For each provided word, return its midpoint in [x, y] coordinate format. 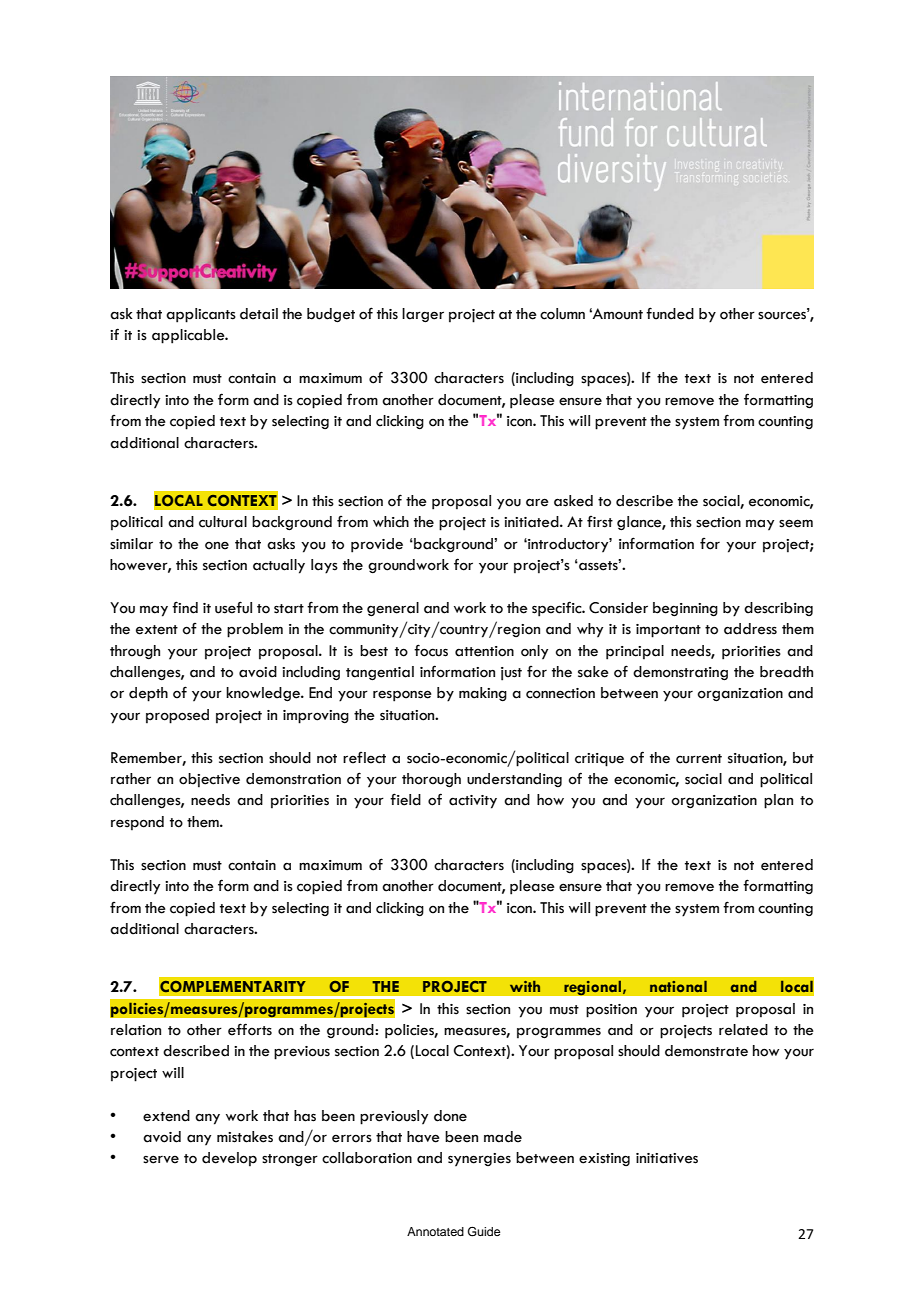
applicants [201, 315]
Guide [484, 1232]
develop [229, 1159]
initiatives [667, 1158]
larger [423, 315]
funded [670, 313]
